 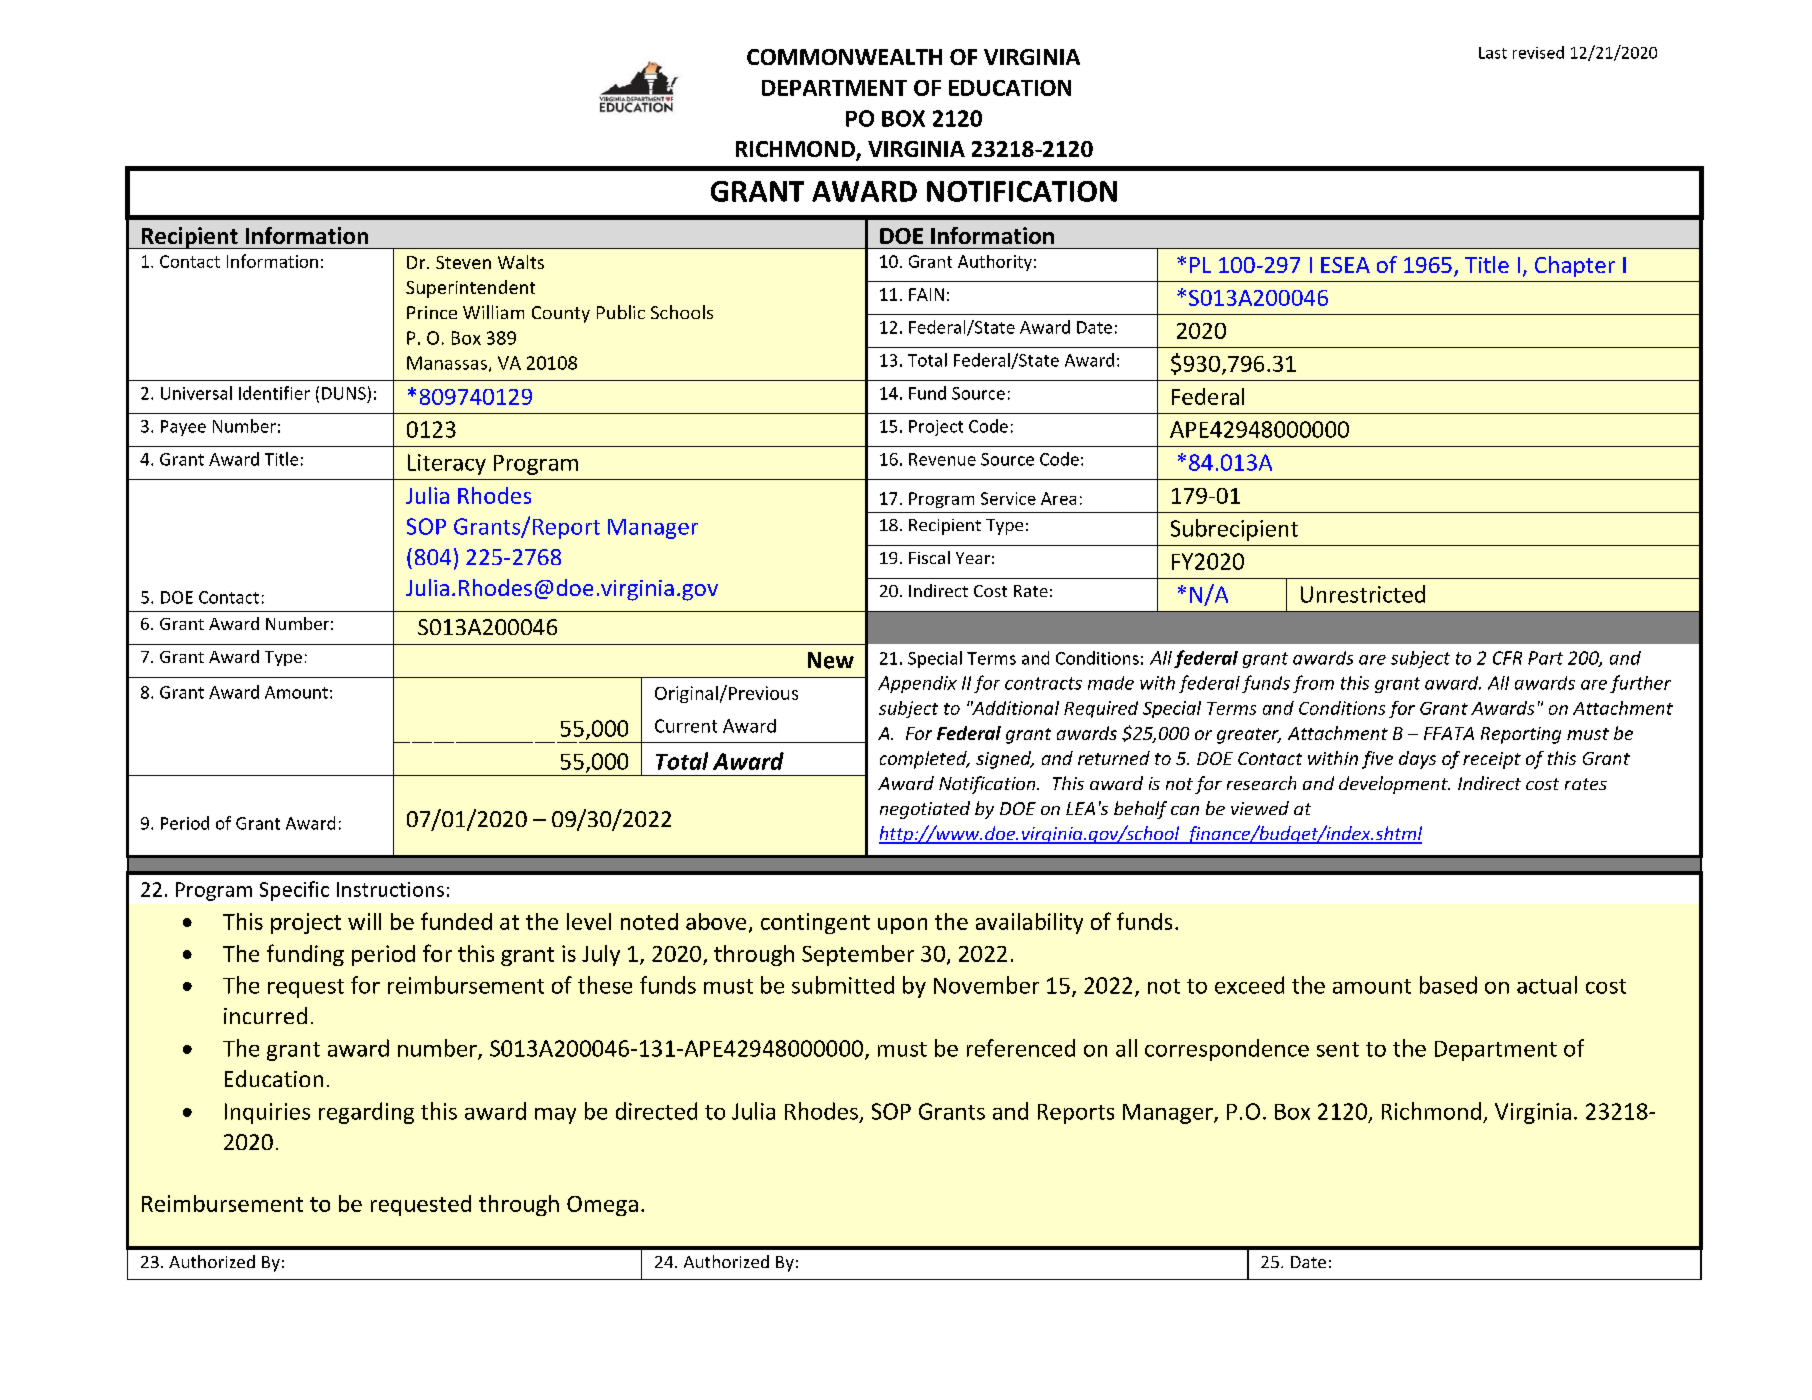 I want to click on COMMONWEALTH, so click(x=844, y=57).
